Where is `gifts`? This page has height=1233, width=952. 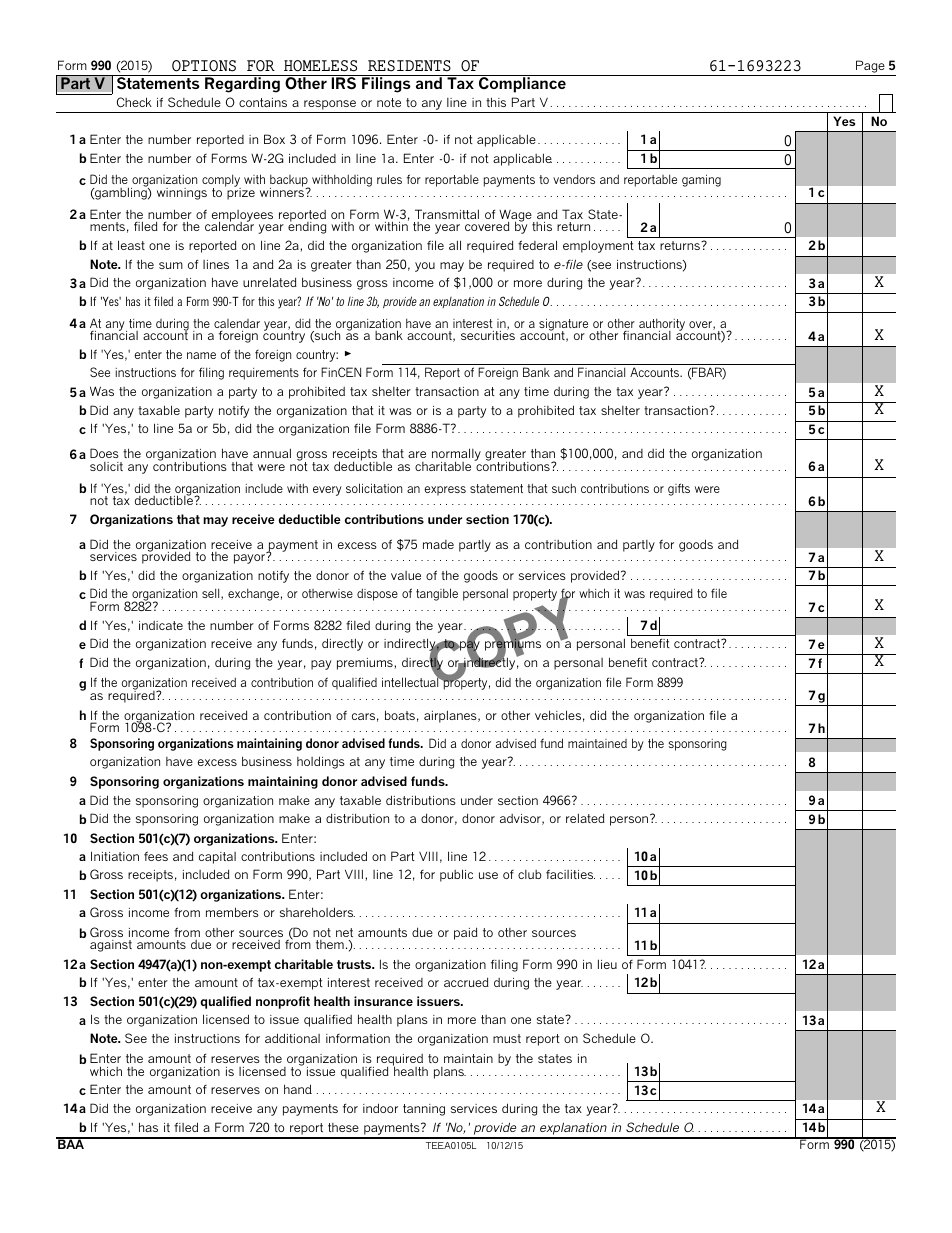 gifts is located at coordinates (679, 489).
